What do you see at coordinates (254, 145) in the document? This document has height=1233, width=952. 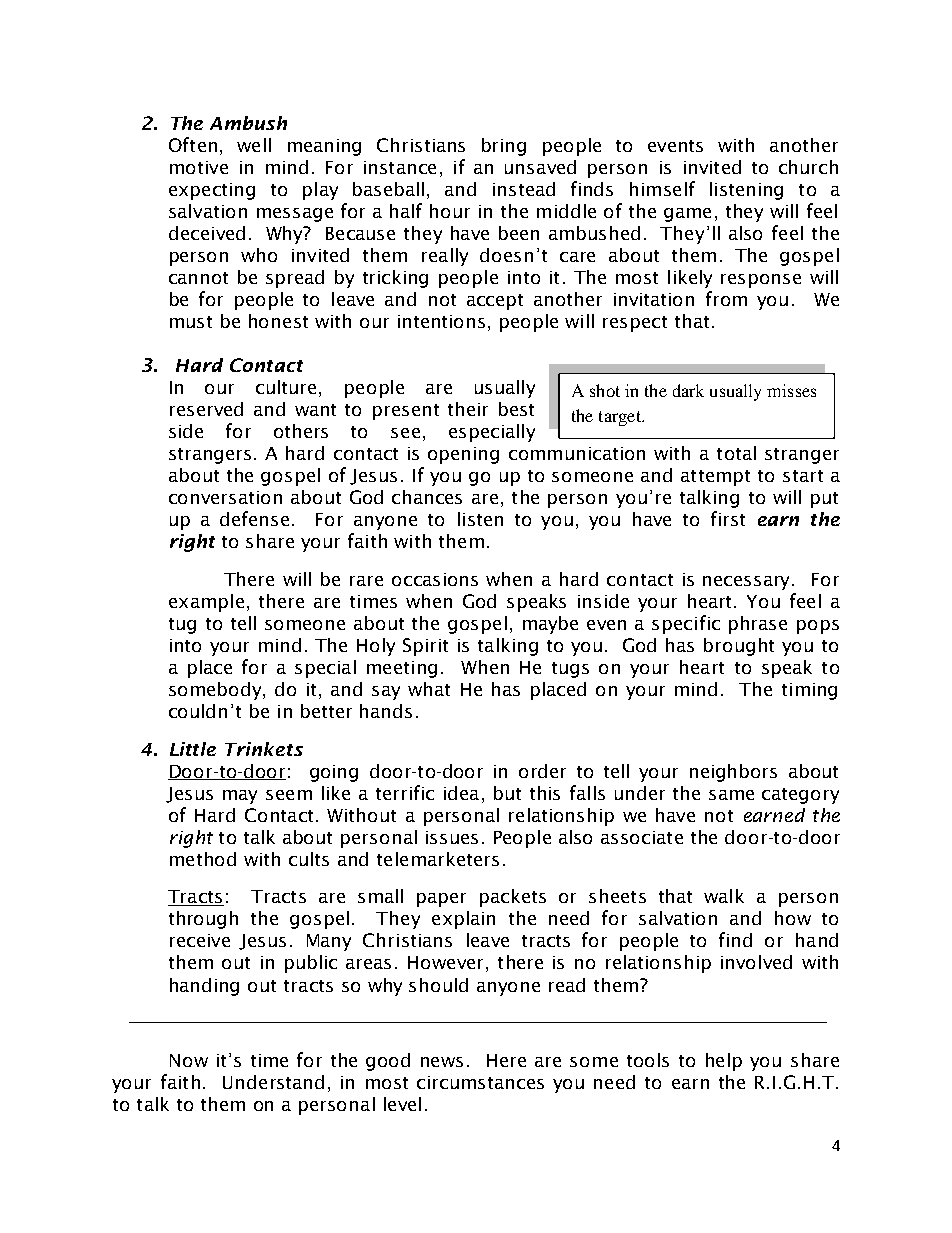 I see `well` at bounding box center [254, 145].
